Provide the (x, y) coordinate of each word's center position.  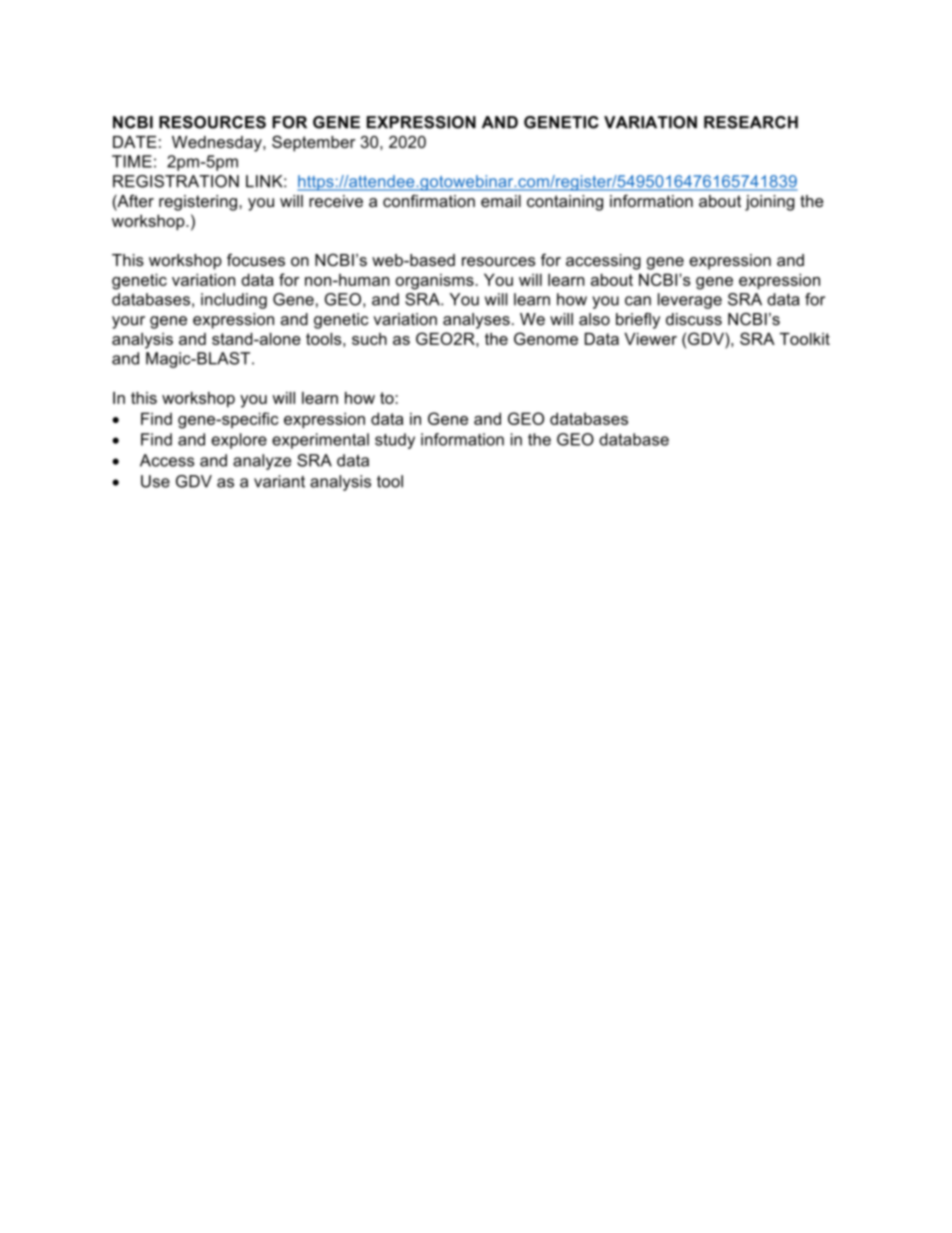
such (369, 339)
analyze (262, 462)
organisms (436, 282)
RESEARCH (751, 122)
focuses (256, 259)
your (128, 322)
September (313, 143)
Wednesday (218, 144)
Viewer (650, 339)
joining (770, 203)
